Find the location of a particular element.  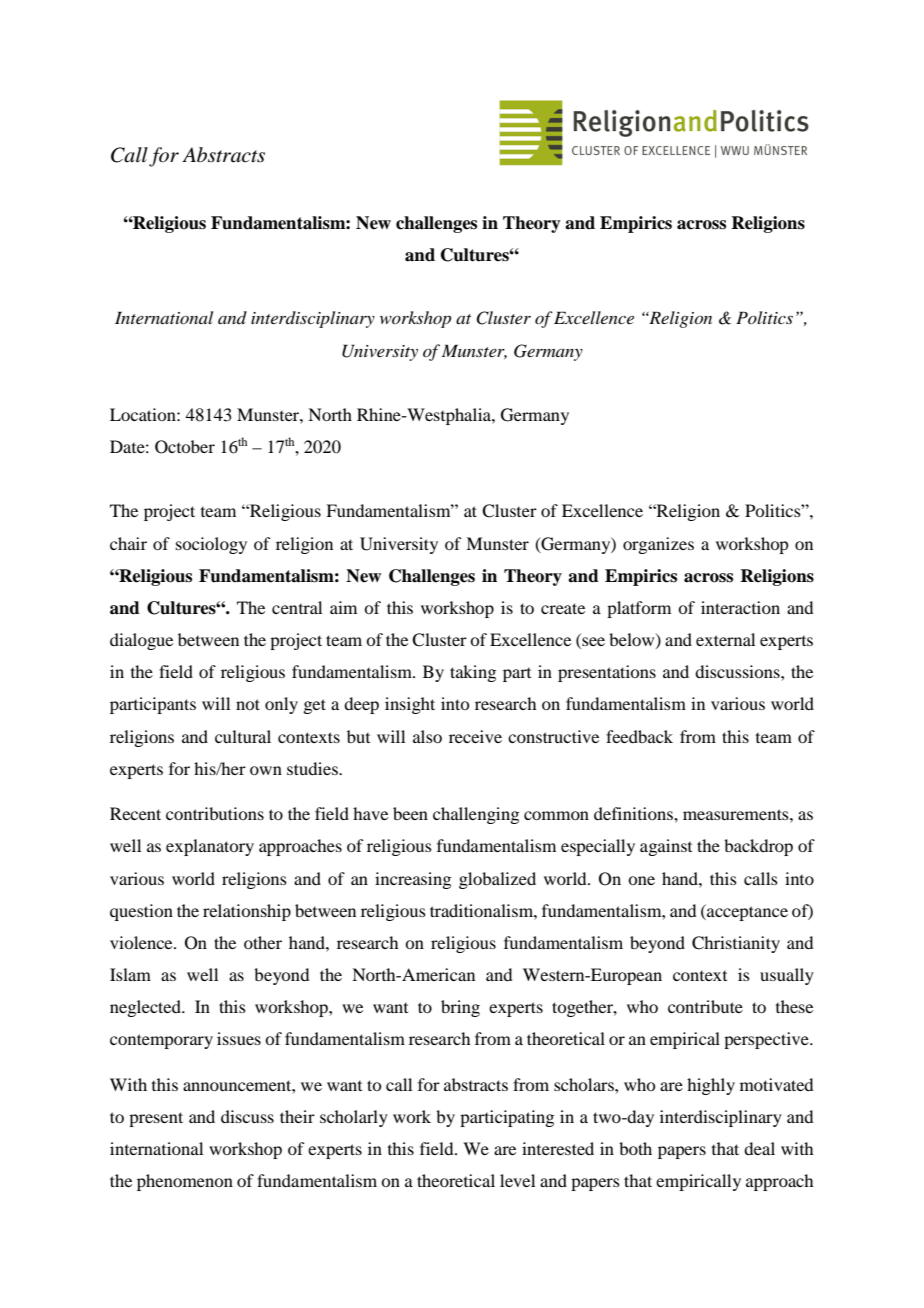

Christianity is located at coordinates (736, 944).
